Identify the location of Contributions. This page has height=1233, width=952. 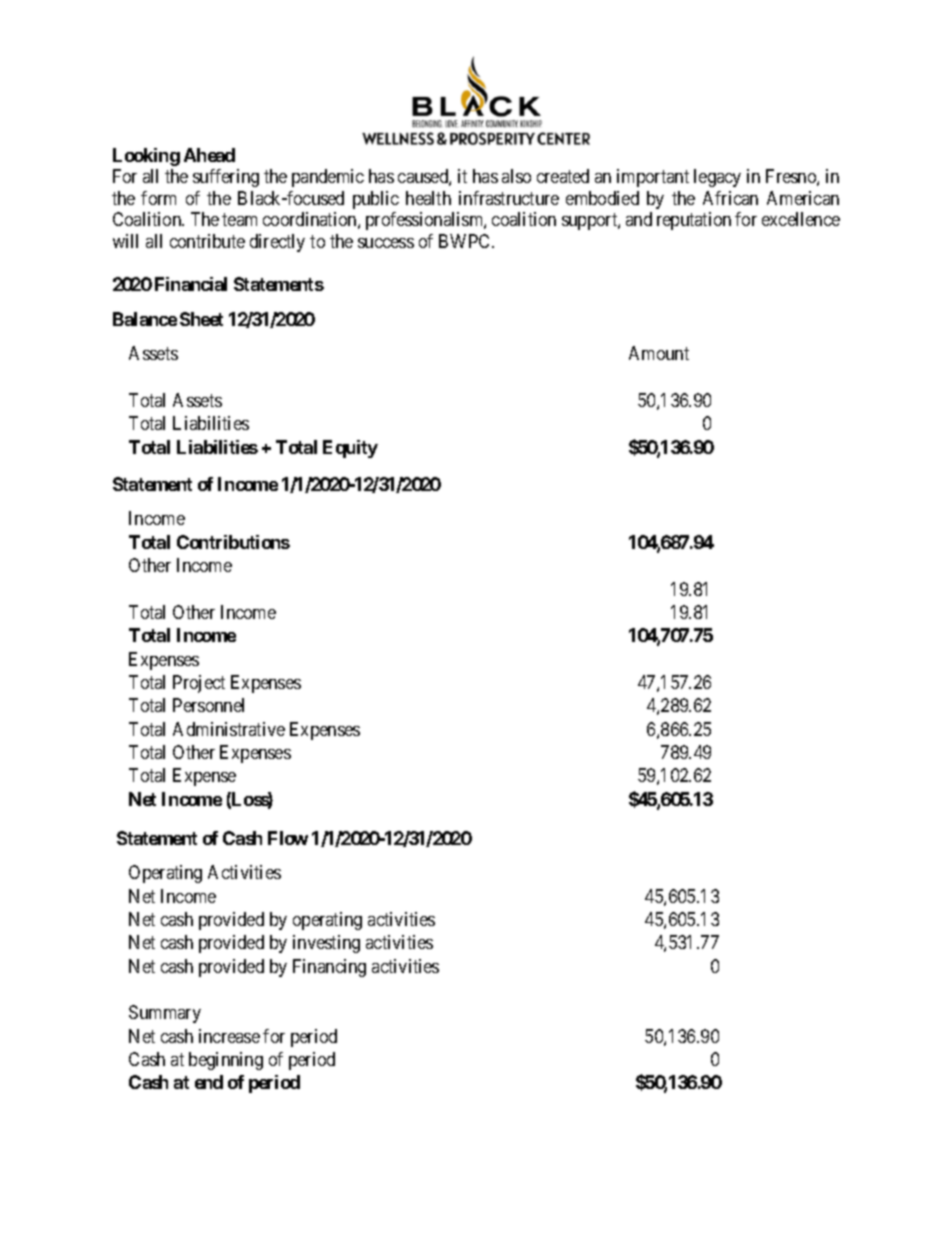
(233, 542).
